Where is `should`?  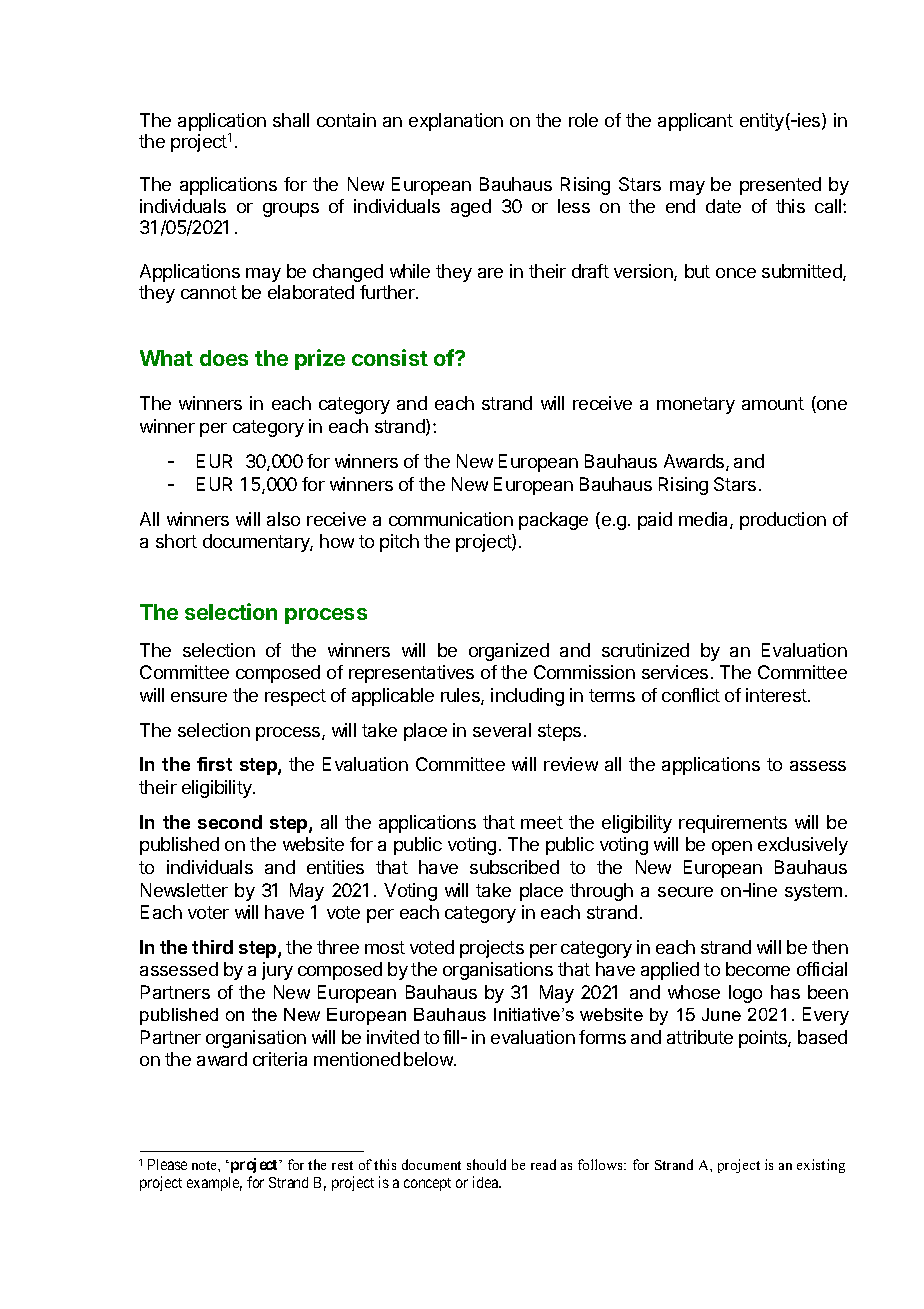 should is located at coordinates (486, 1164).
